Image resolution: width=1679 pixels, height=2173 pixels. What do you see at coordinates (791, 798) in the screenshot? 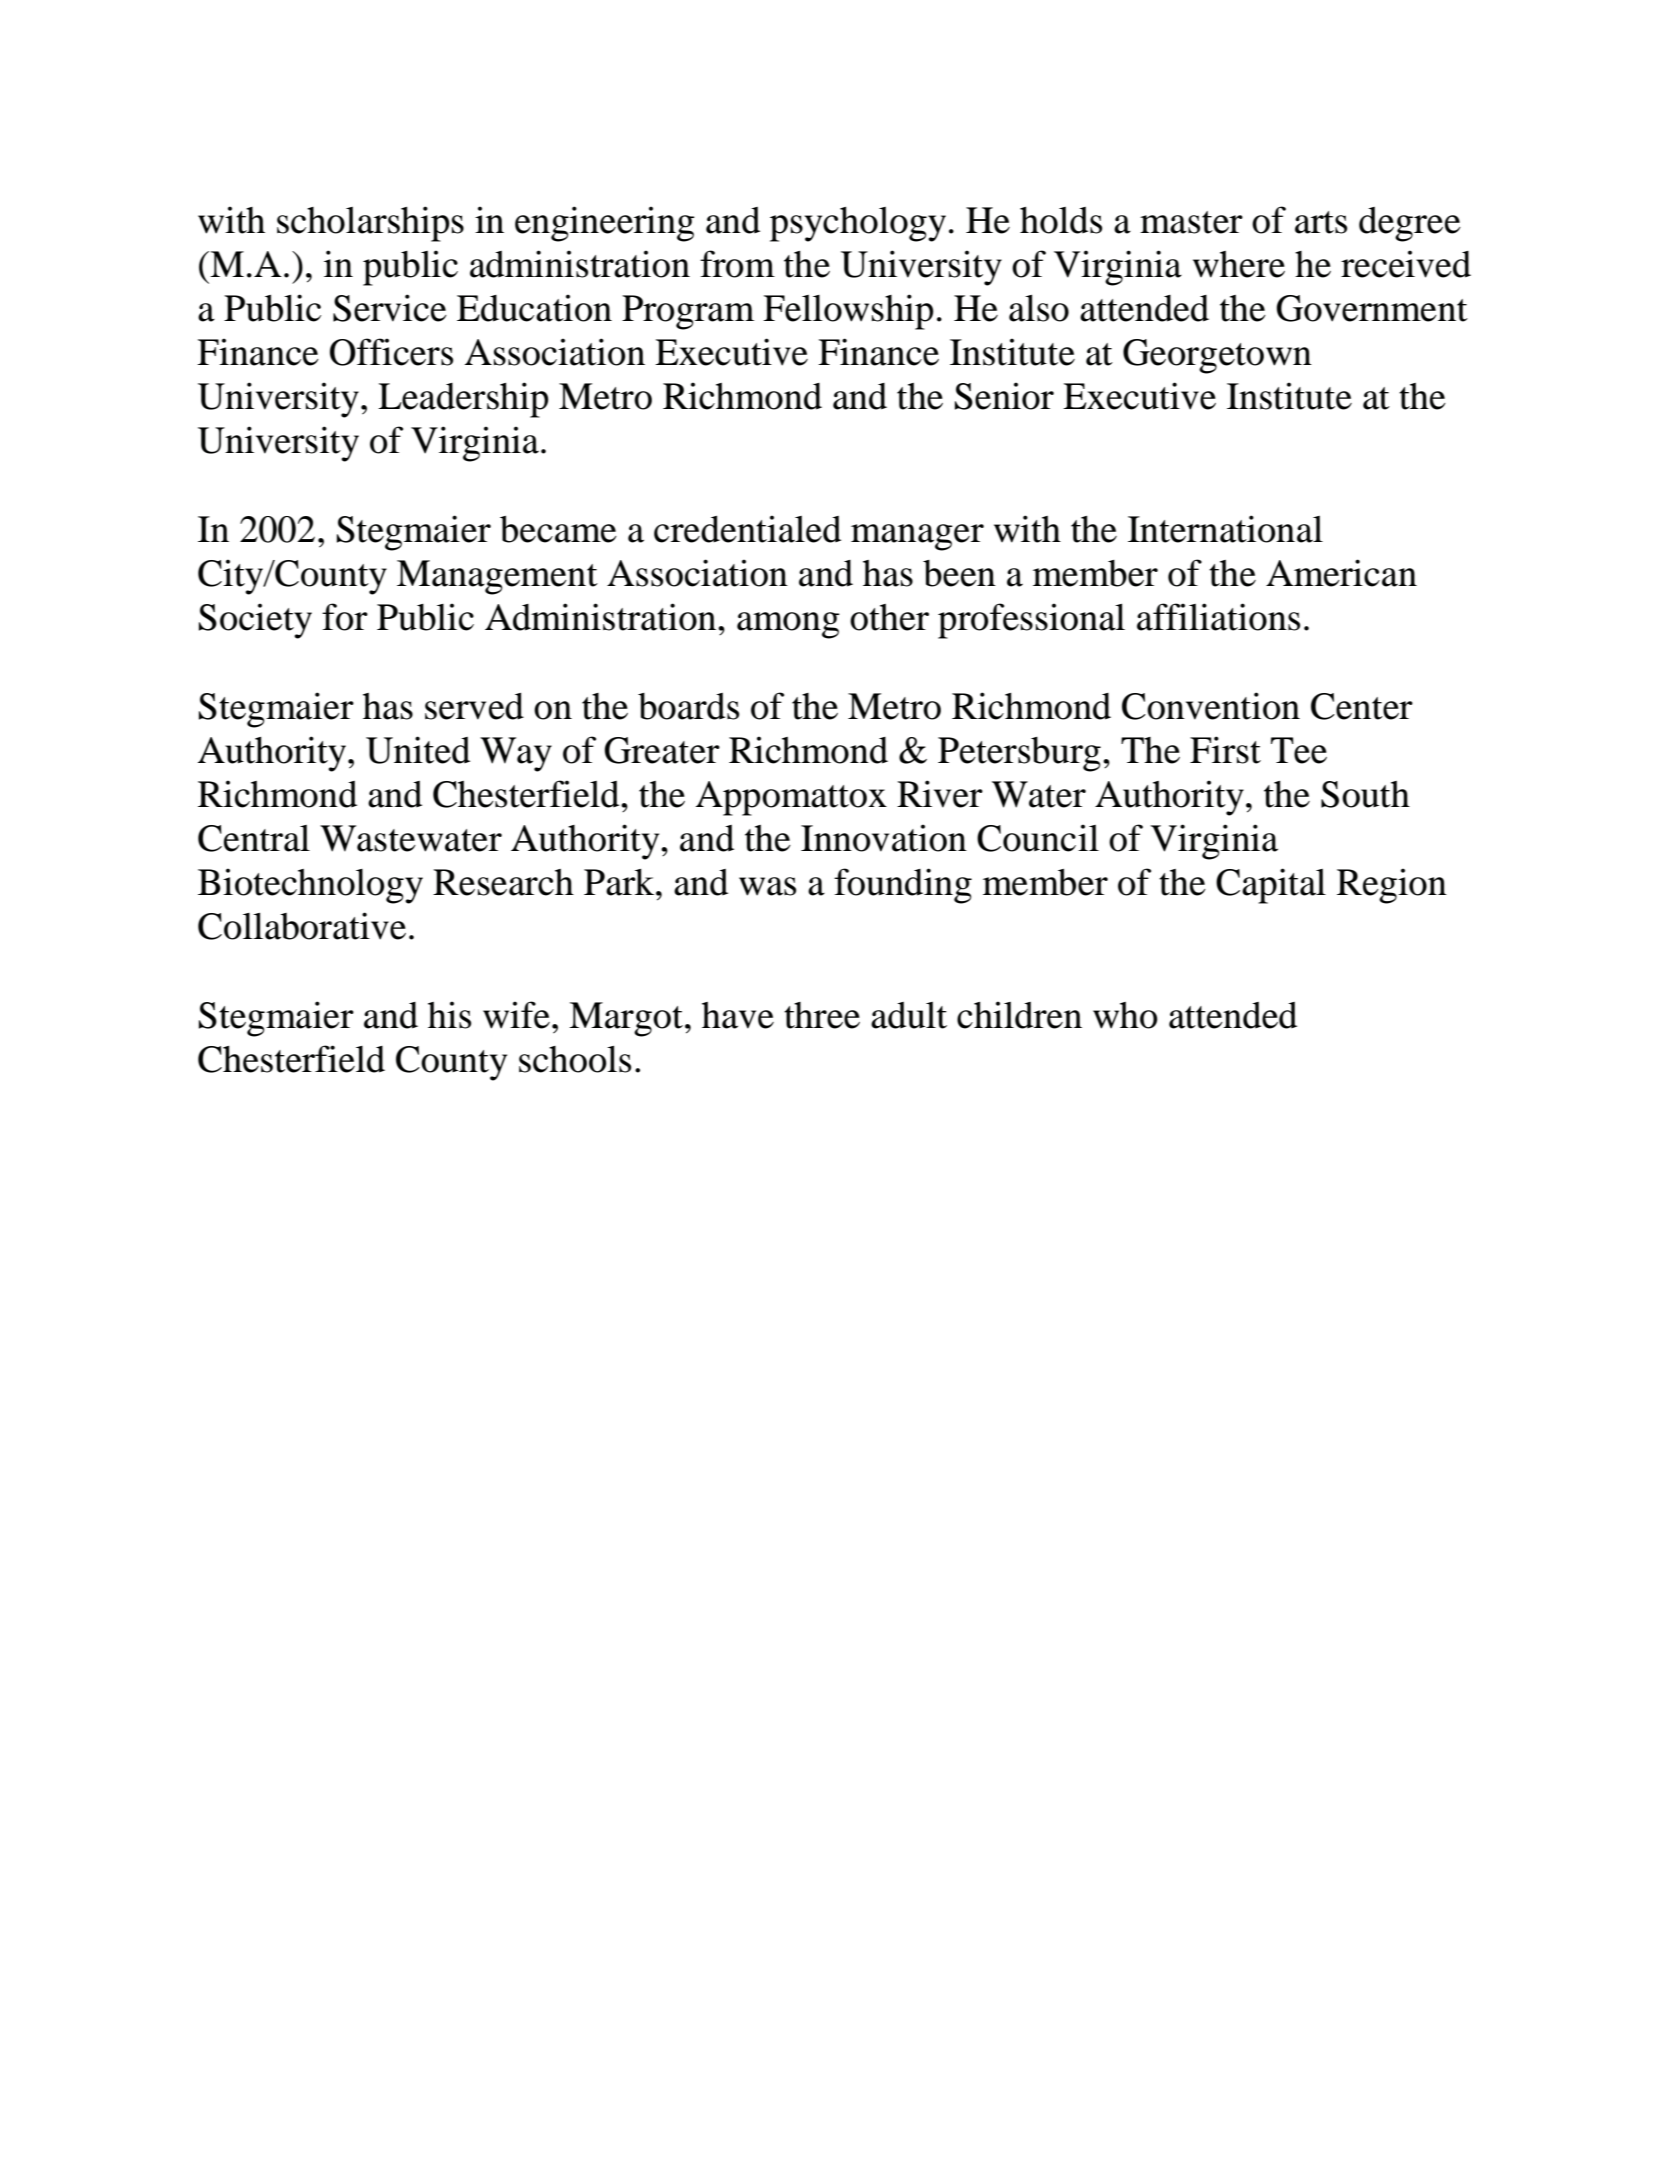
I see `Appomattox` at bounding box center [791, 798].
